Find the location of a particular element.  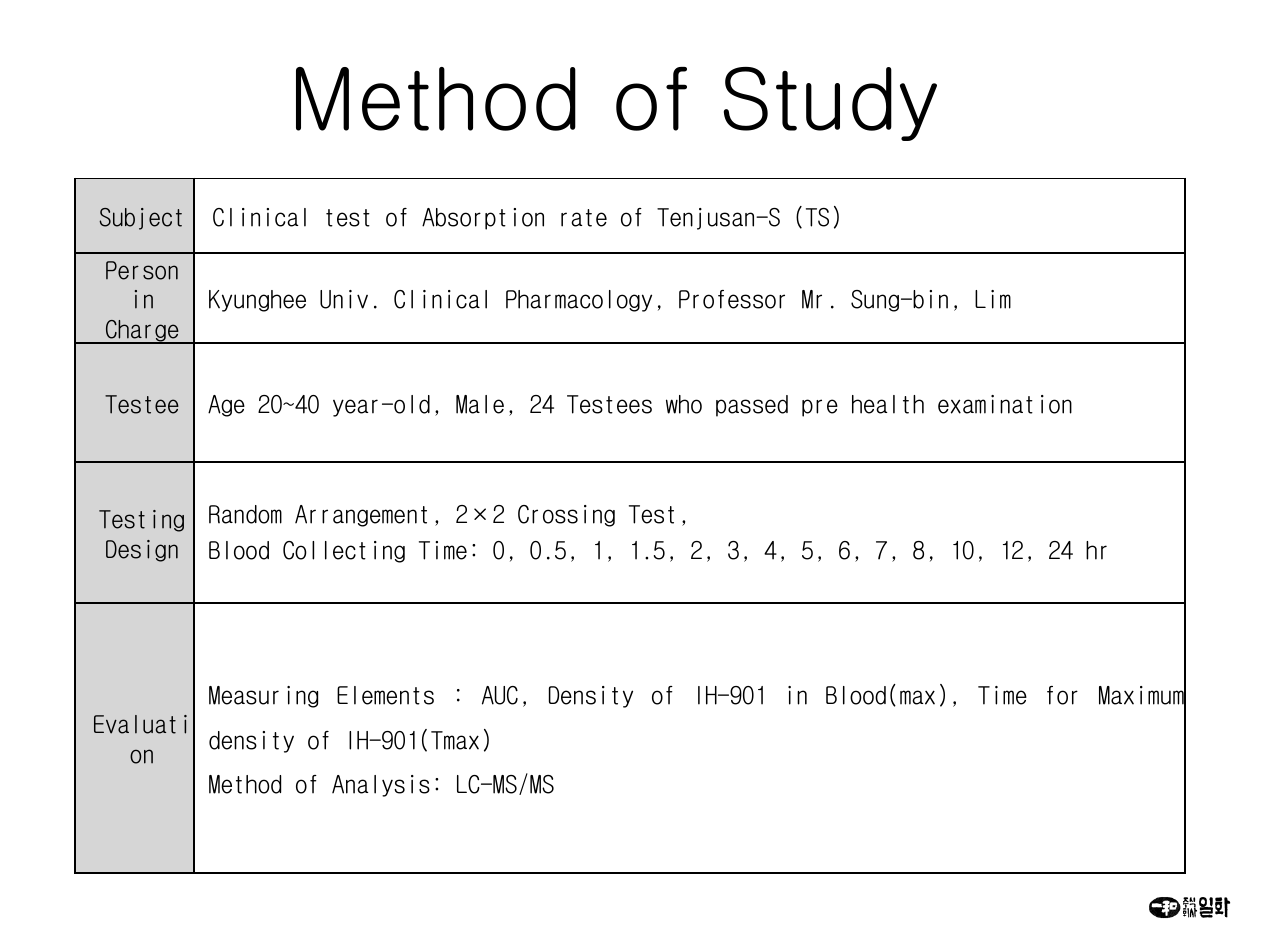

who is located at coordinates (684, 404).
